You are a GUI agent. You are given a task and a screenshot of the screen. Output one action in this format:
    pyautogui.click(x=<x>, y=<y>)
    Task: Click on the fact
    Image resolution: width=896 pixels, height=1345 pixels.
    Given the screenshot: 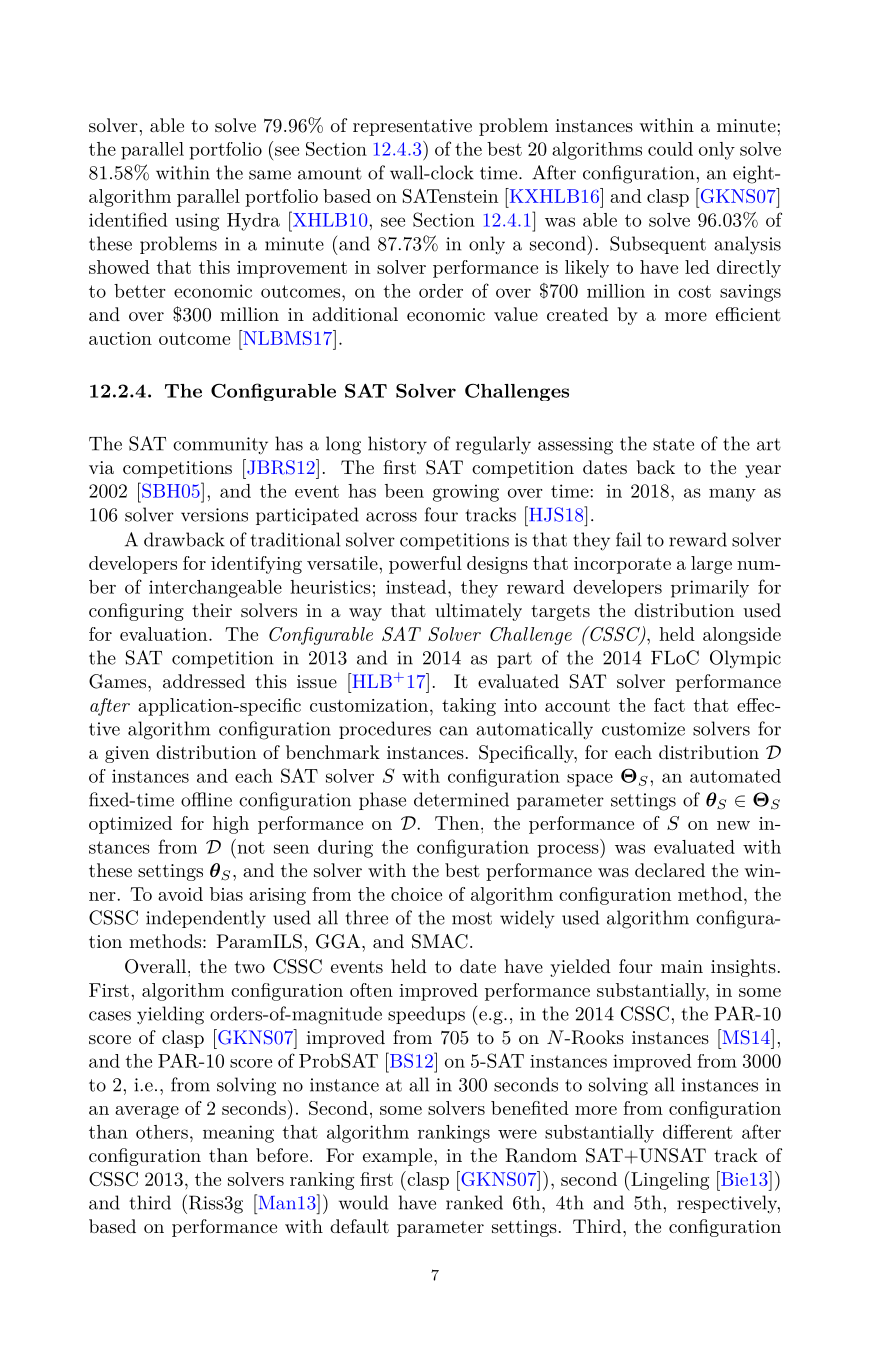 What is the action you would take?
    pyautogui.click(x=669, y=705)
